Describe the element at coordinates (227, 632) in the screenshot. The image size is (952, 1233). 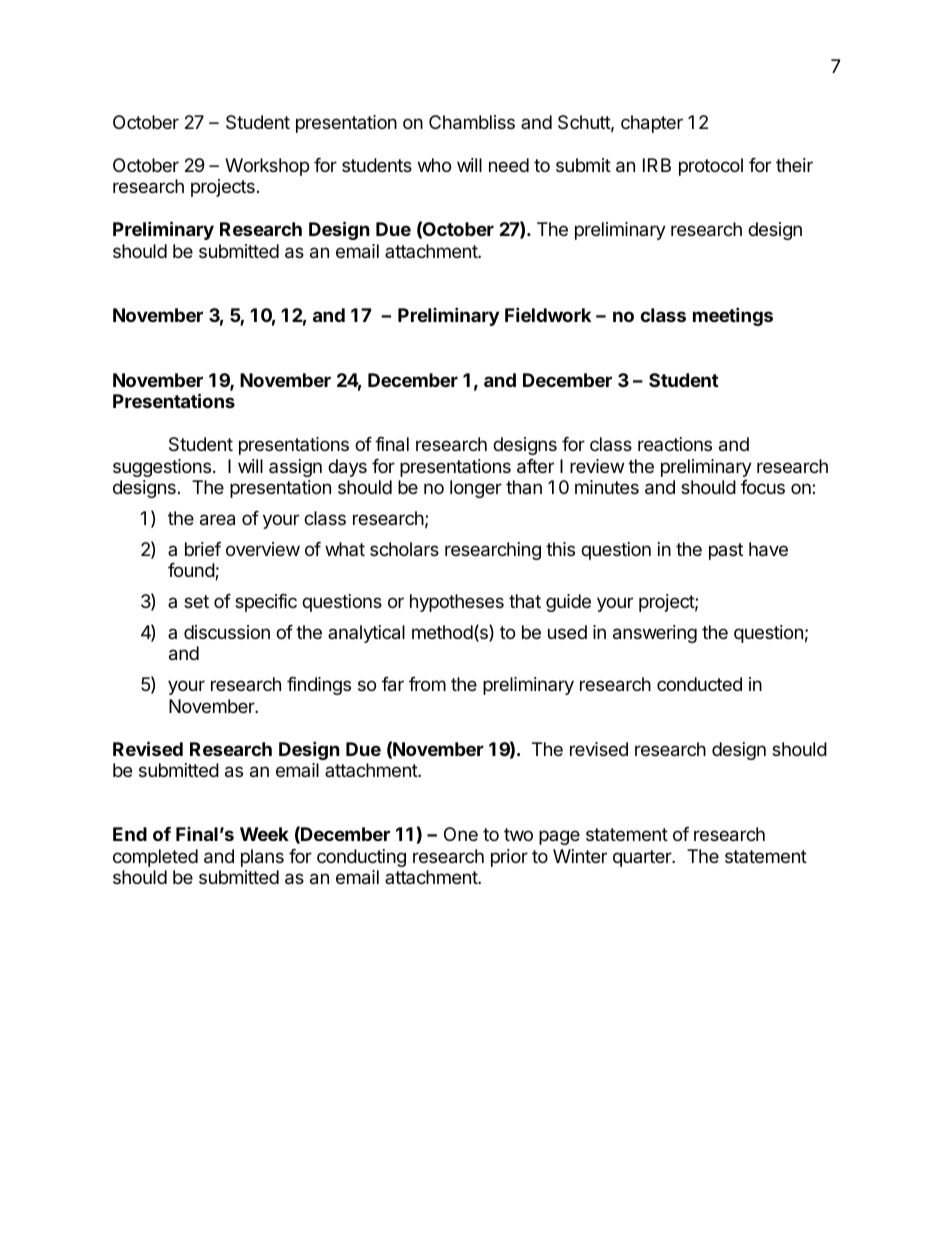
I see `discussion` at that location.
